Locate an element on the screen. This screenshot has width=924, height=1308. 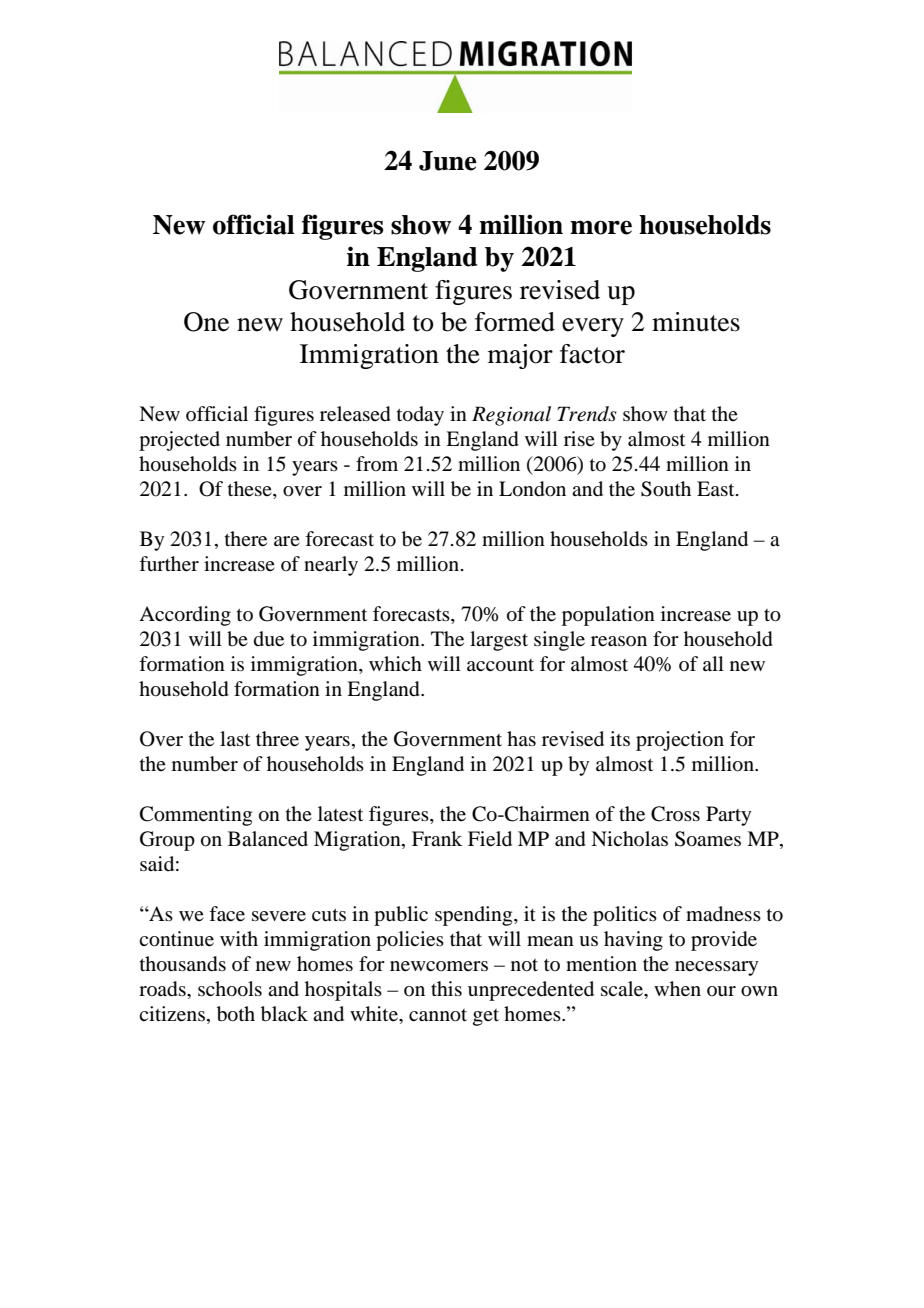
schools is located at coordinates (230, 989).
